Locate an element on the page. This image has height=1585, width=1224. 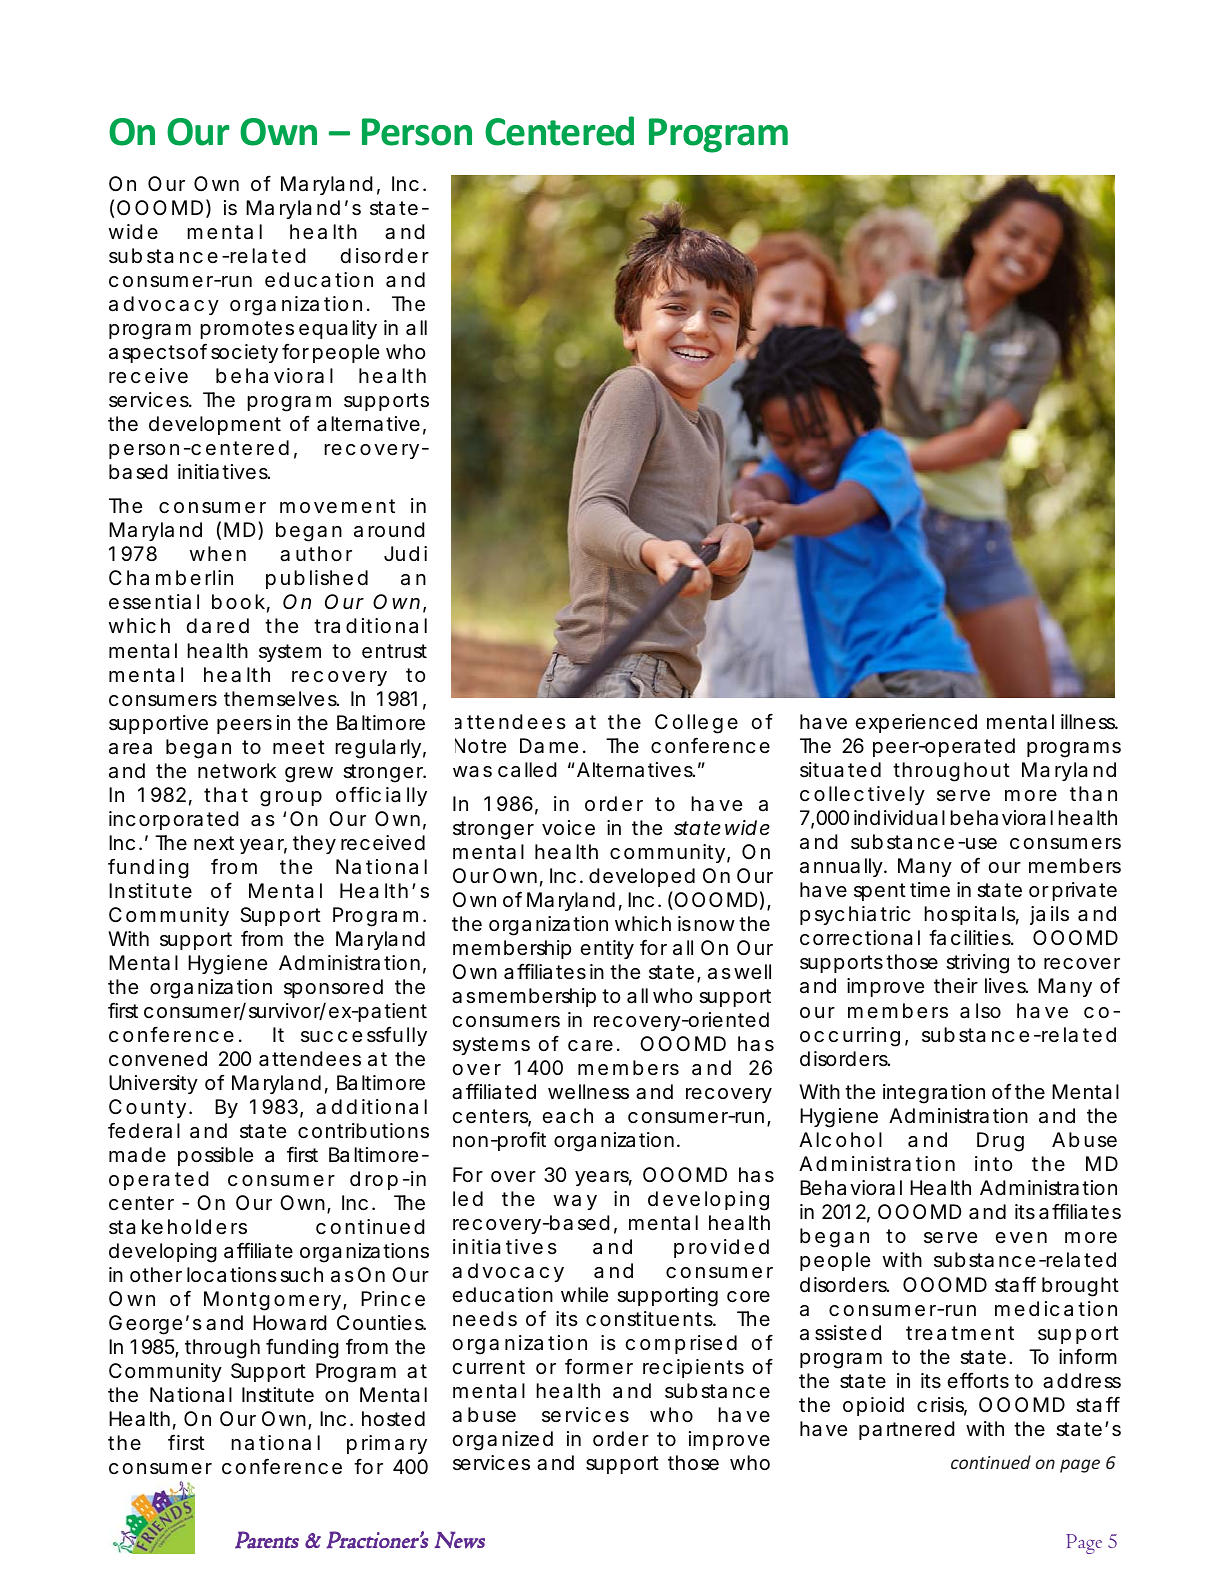
Dame is located at coordinates (549, 746).
